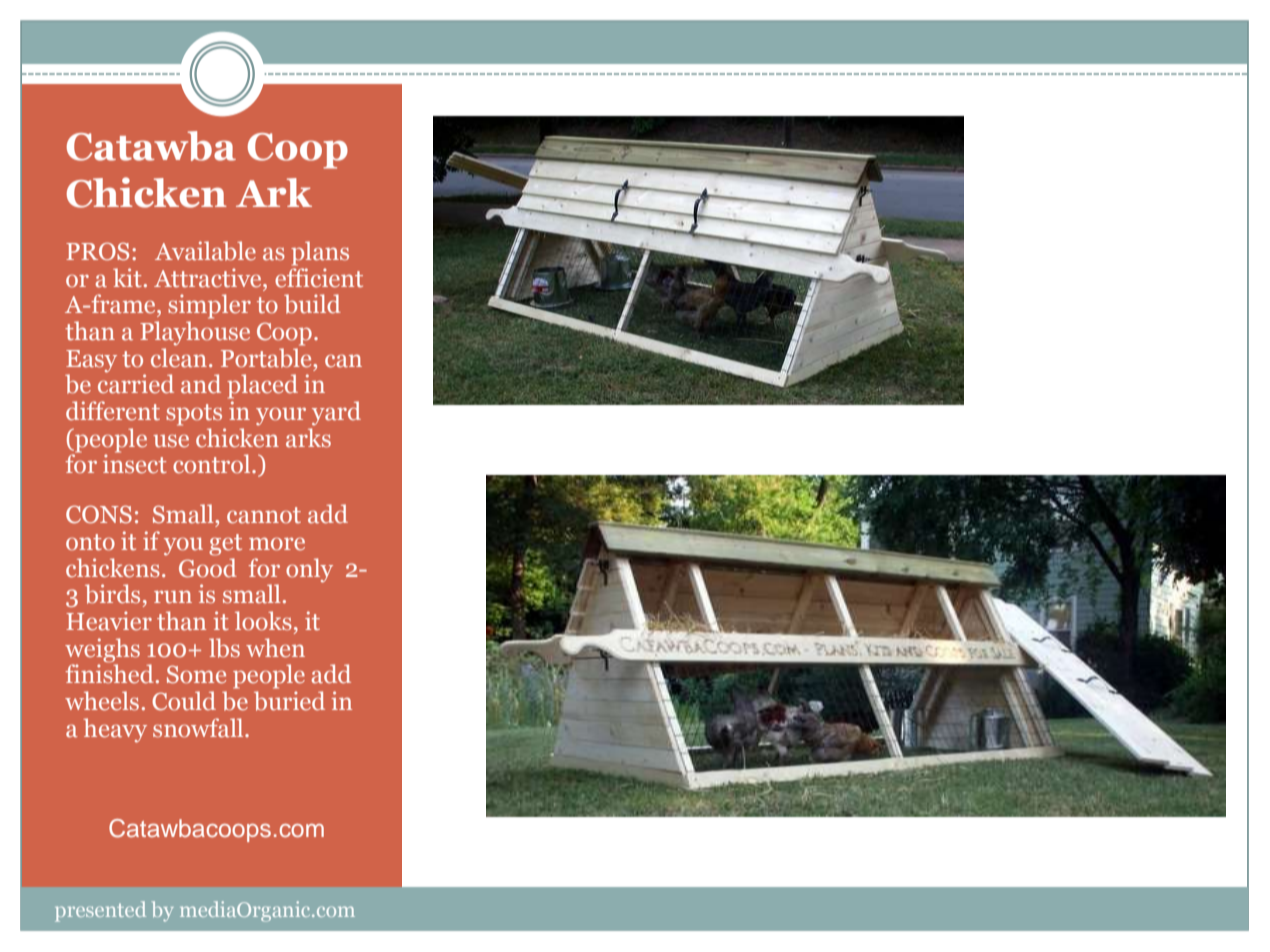 The height and width of the image is (952, 1270). What do you see at coordinates (127, 278) in the image?
I see `kit` at bounding box center [127, 278].
